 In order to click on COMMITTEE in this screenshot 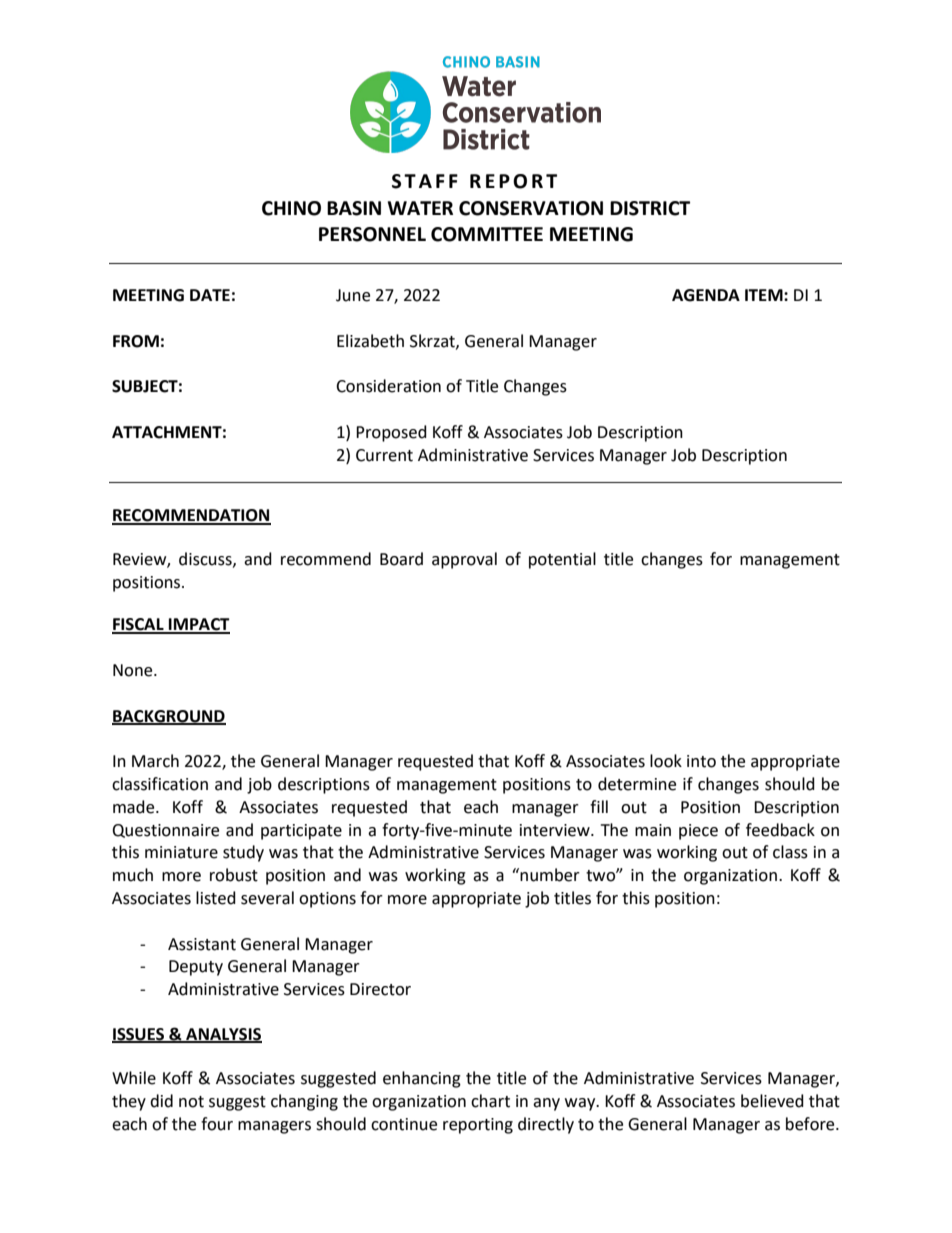, I will do `click(487, 234)`.
